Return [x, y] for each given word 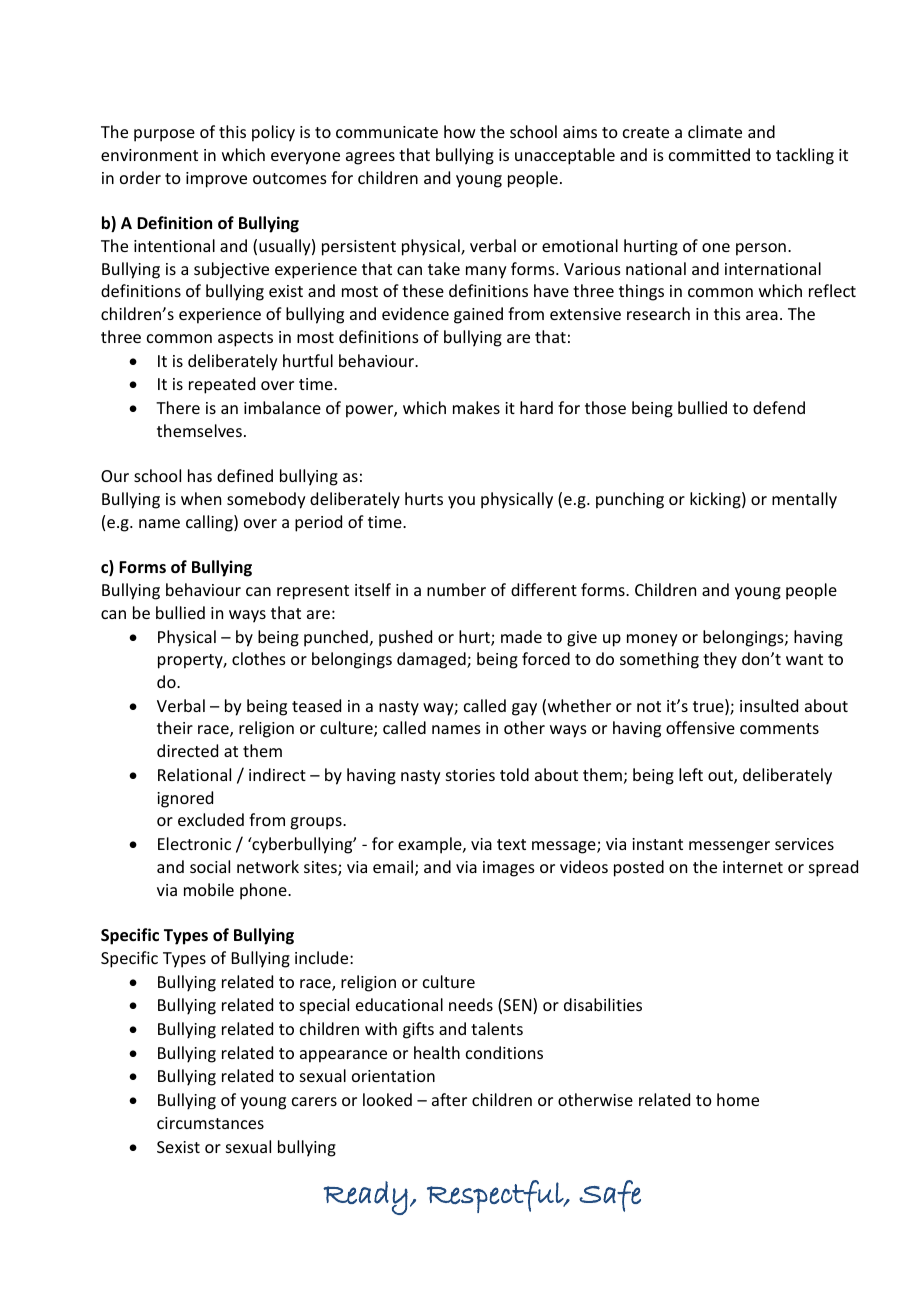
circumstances [210, 1123]
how [459, 131]
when [201, 498]
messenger [729, 847]
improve [216, 180]
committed [709, 154]
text [511, 844]
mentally [804, 500]
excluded [211, 819]
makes [476, 407]
